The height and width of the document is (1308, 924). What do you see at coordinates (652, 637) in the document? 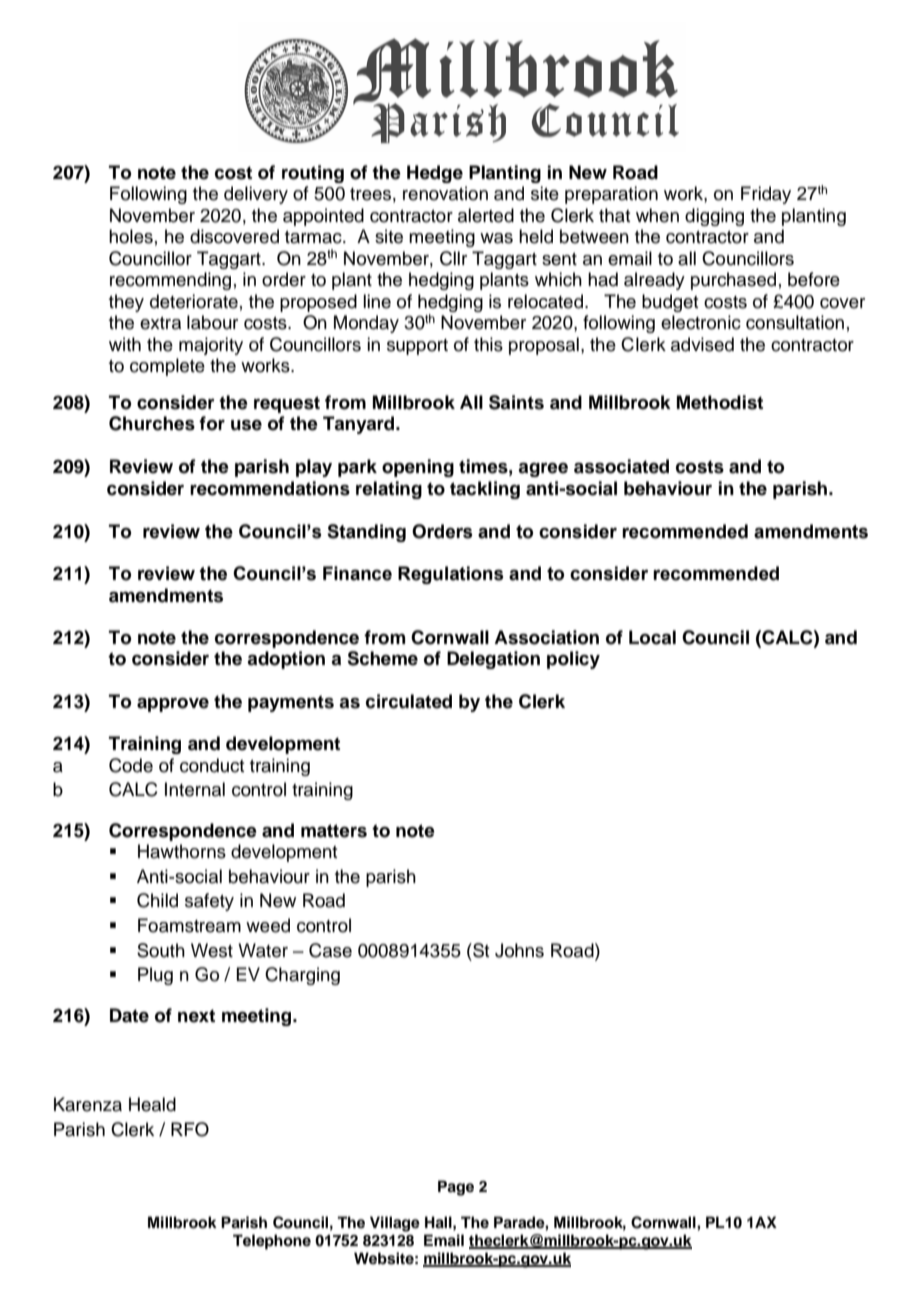
I see `Local` at bounding box center [652, 637].
